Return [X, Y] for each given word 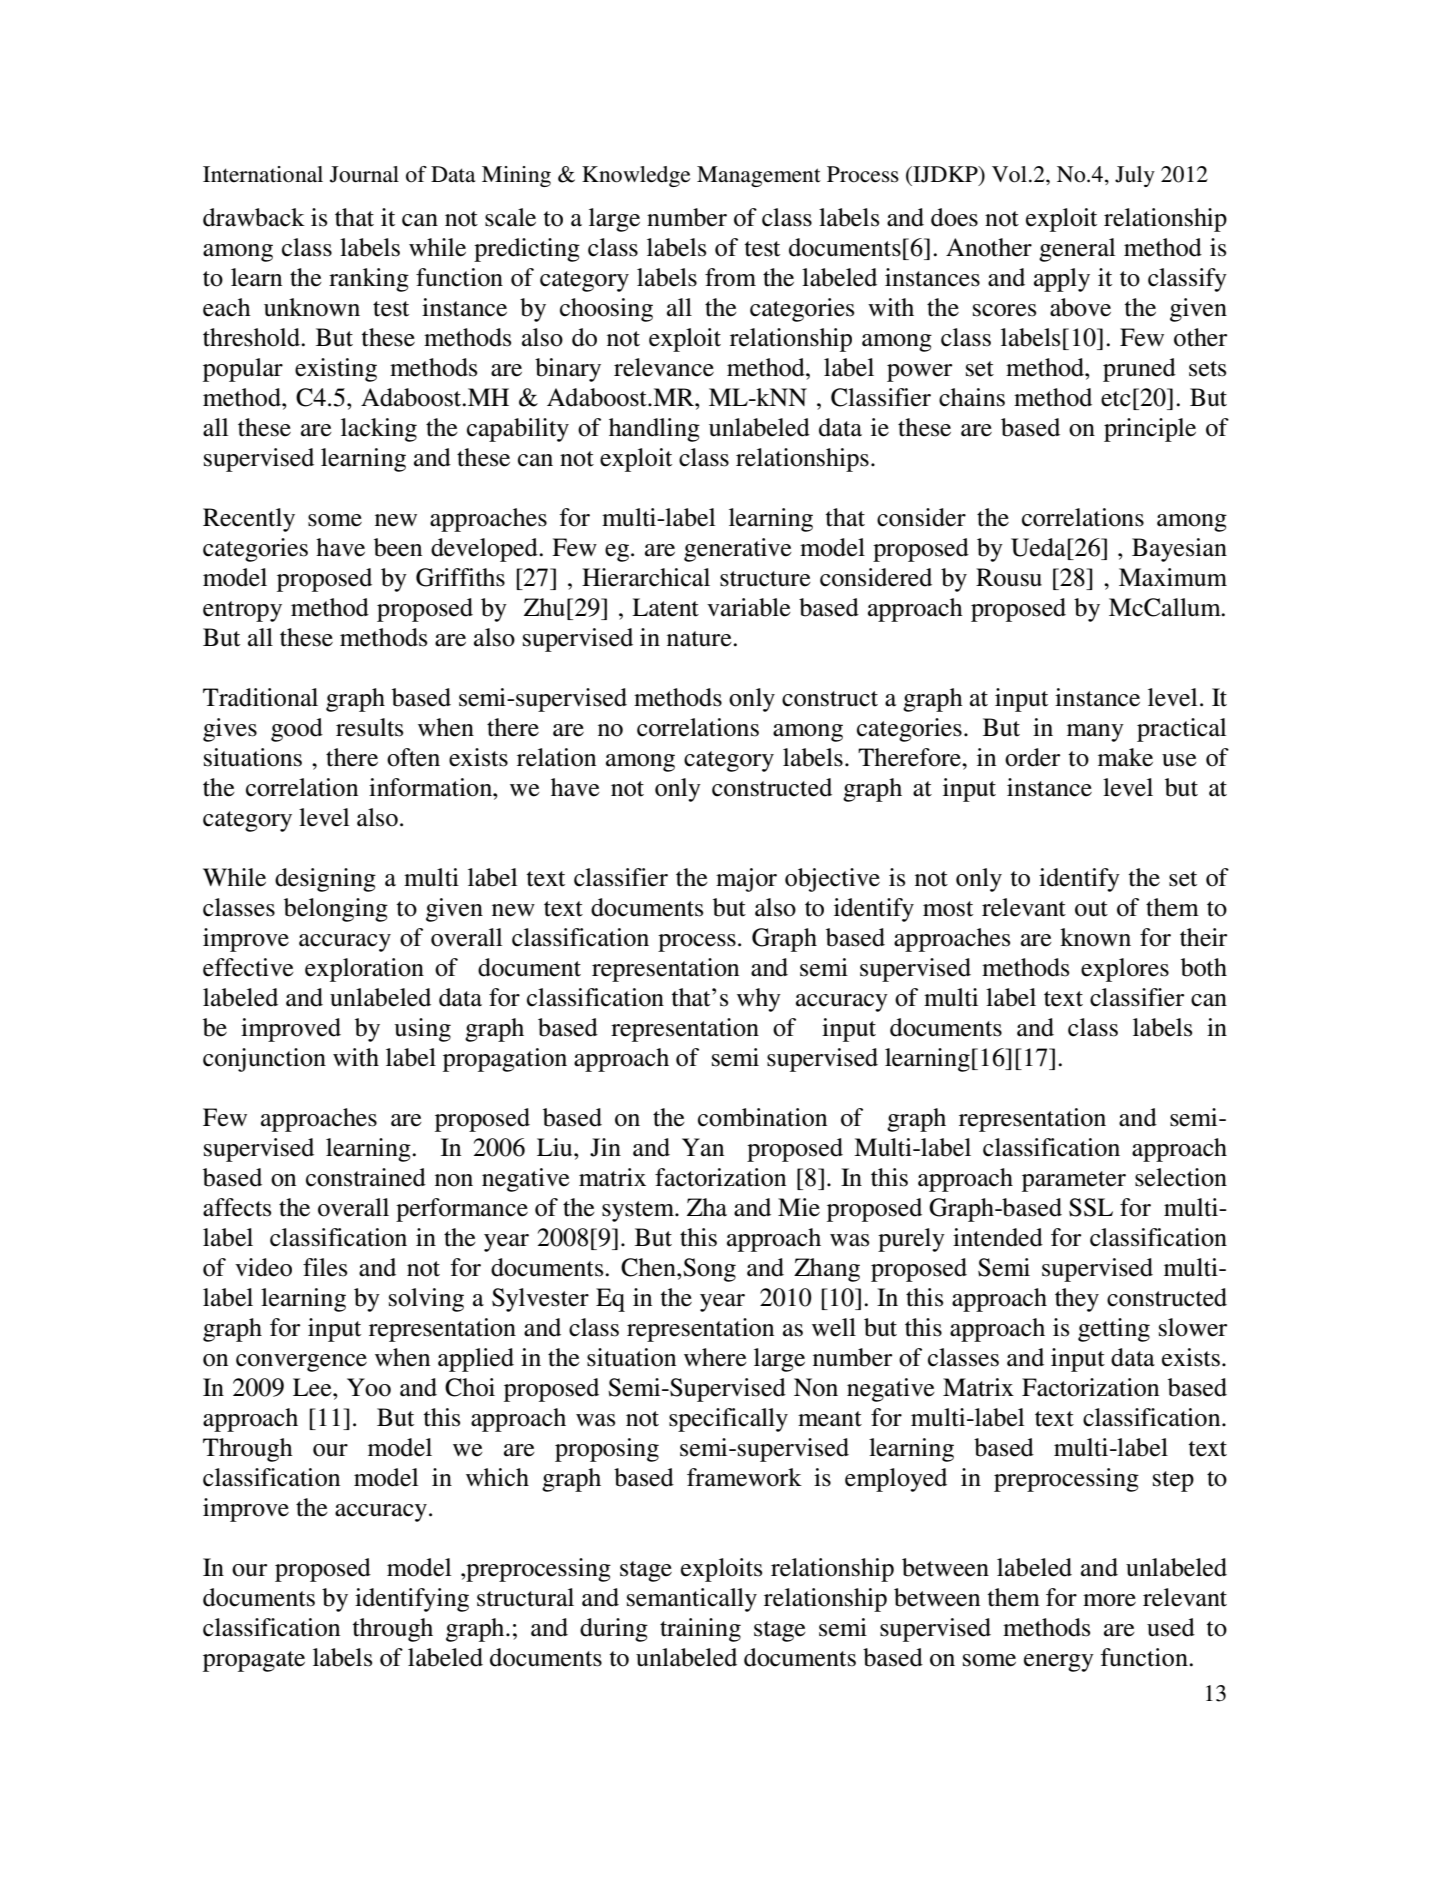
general [1077, 250]
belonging [336, 910]
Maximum [1173, 577]
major [746, 880]
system [639, 1211]
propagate [254, 1661]
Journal [364, 174]
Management [759, 176]
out [1091, 909]
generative [738, 550]
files [325, 1267]
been [398, 547]
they [1077, 1300]
